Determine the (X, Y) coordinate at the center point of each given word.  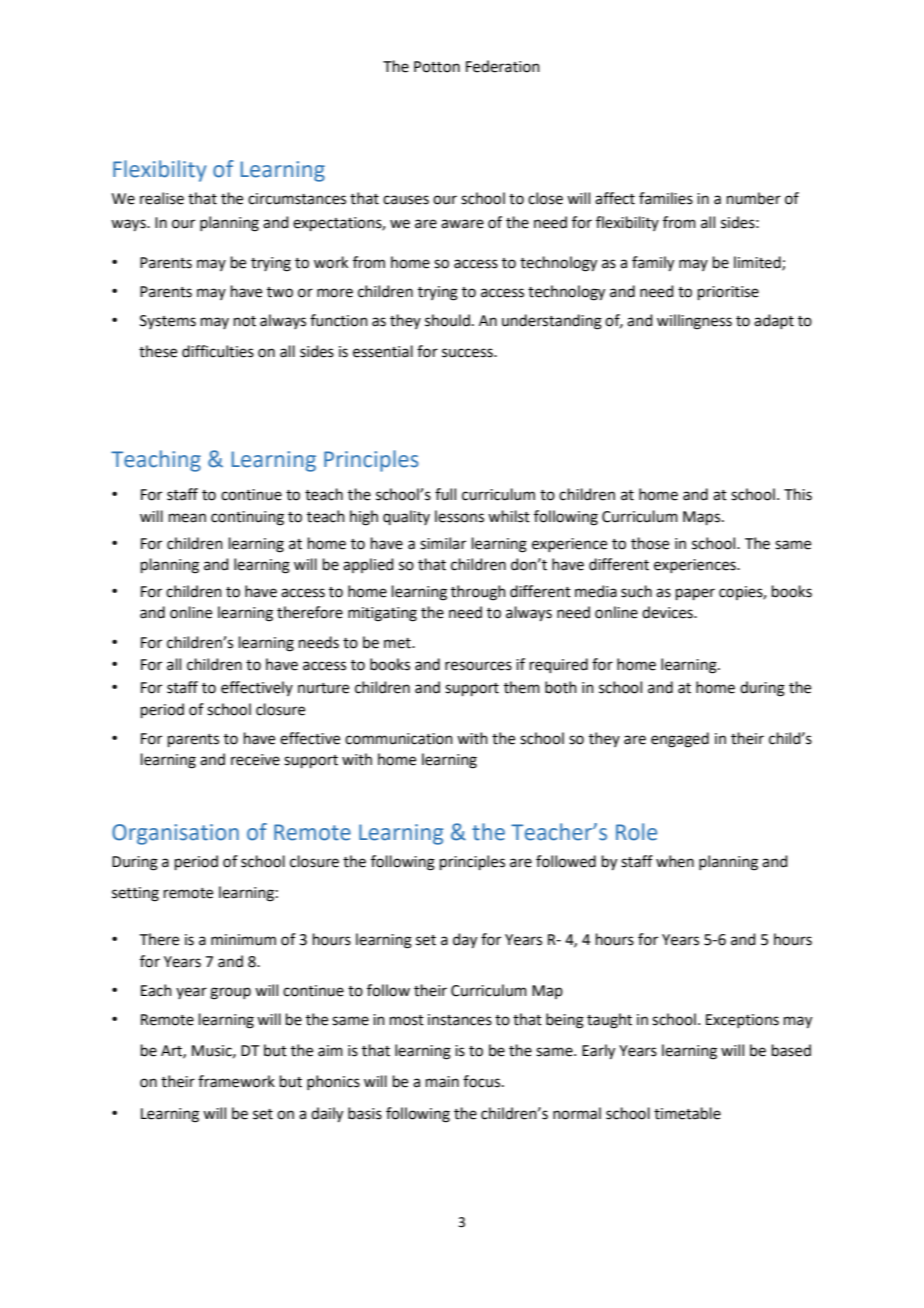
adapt (774, 321)
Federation (503, 66)
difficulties (218, 351)
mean (187, 518)
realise (162, 198)
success (468, 353)
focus (483, 1081)
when (675, 861)
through (478, 593)
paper (695, 594)
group (230, 993)
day (465, 941)
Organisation (175, 834)
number (754, 198)
